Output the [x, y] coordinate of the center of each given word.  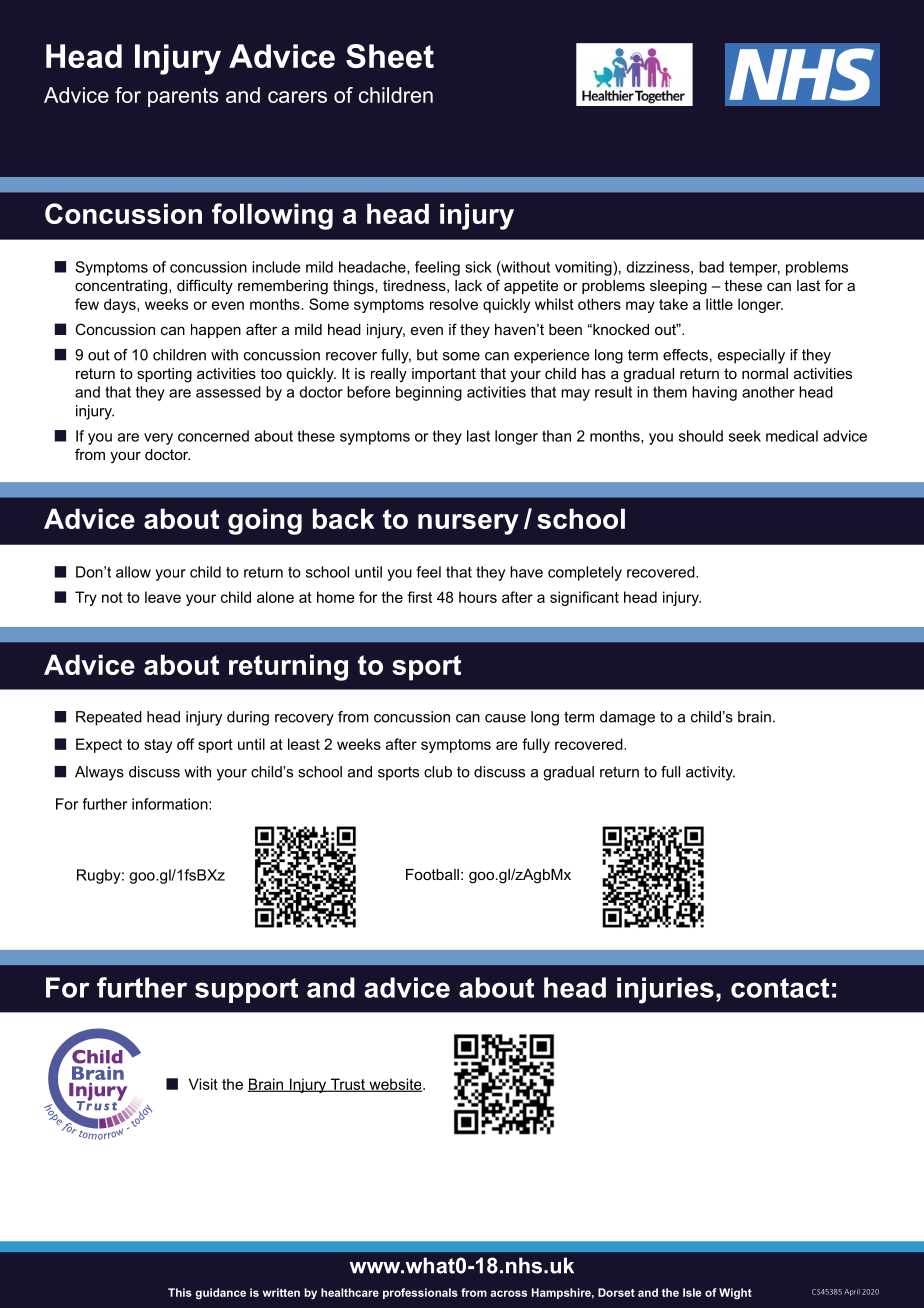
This [180, 1292]
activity [710, 773]
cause [505, 718]
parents [183, 97]
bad [711, 267]
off [185, 744]
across [508, 1293]
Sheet [390, 56]
